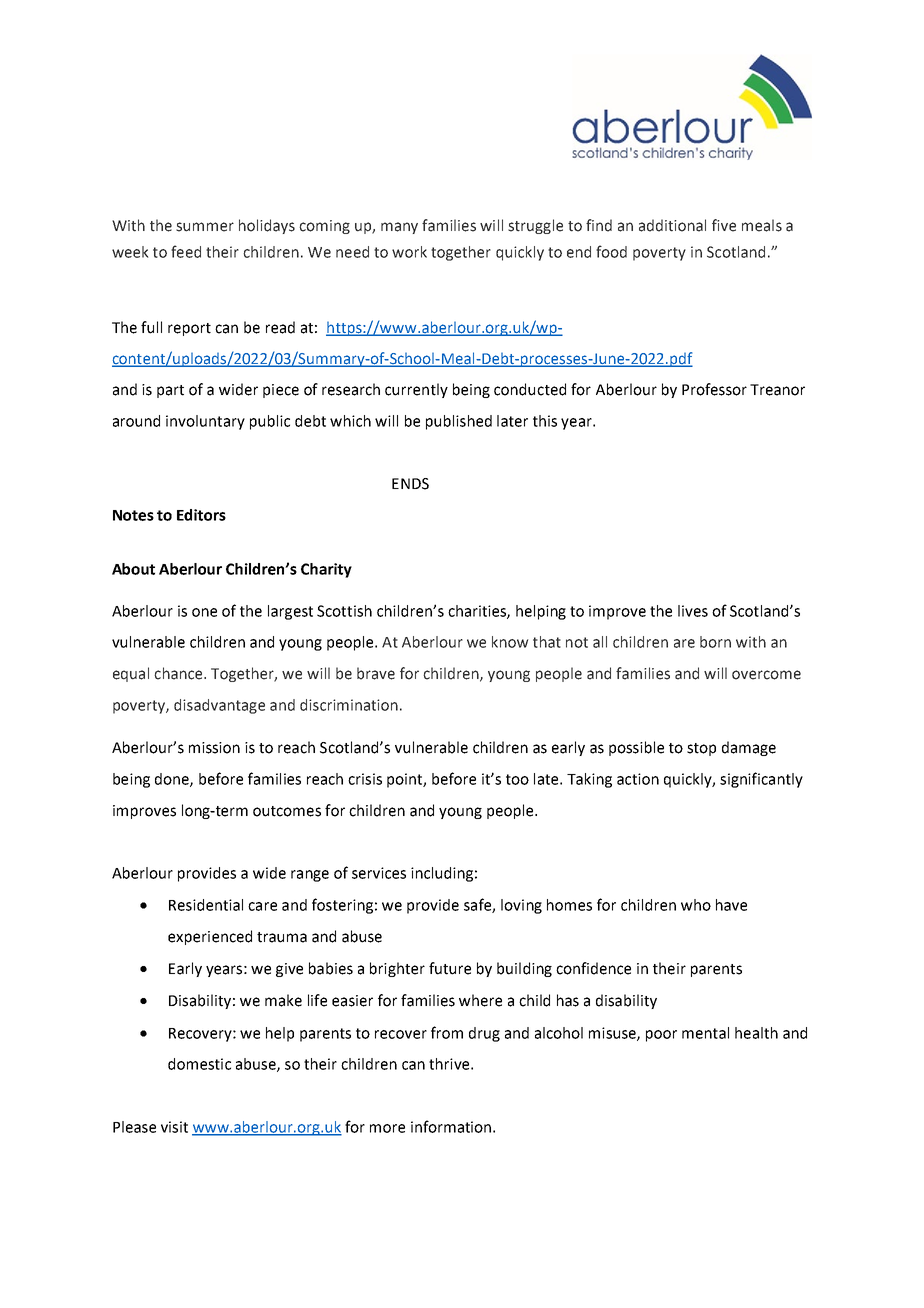 Image resolution: width=924 pixels, height=1308 pixels. I want to click on feed, so click(186, 251).
